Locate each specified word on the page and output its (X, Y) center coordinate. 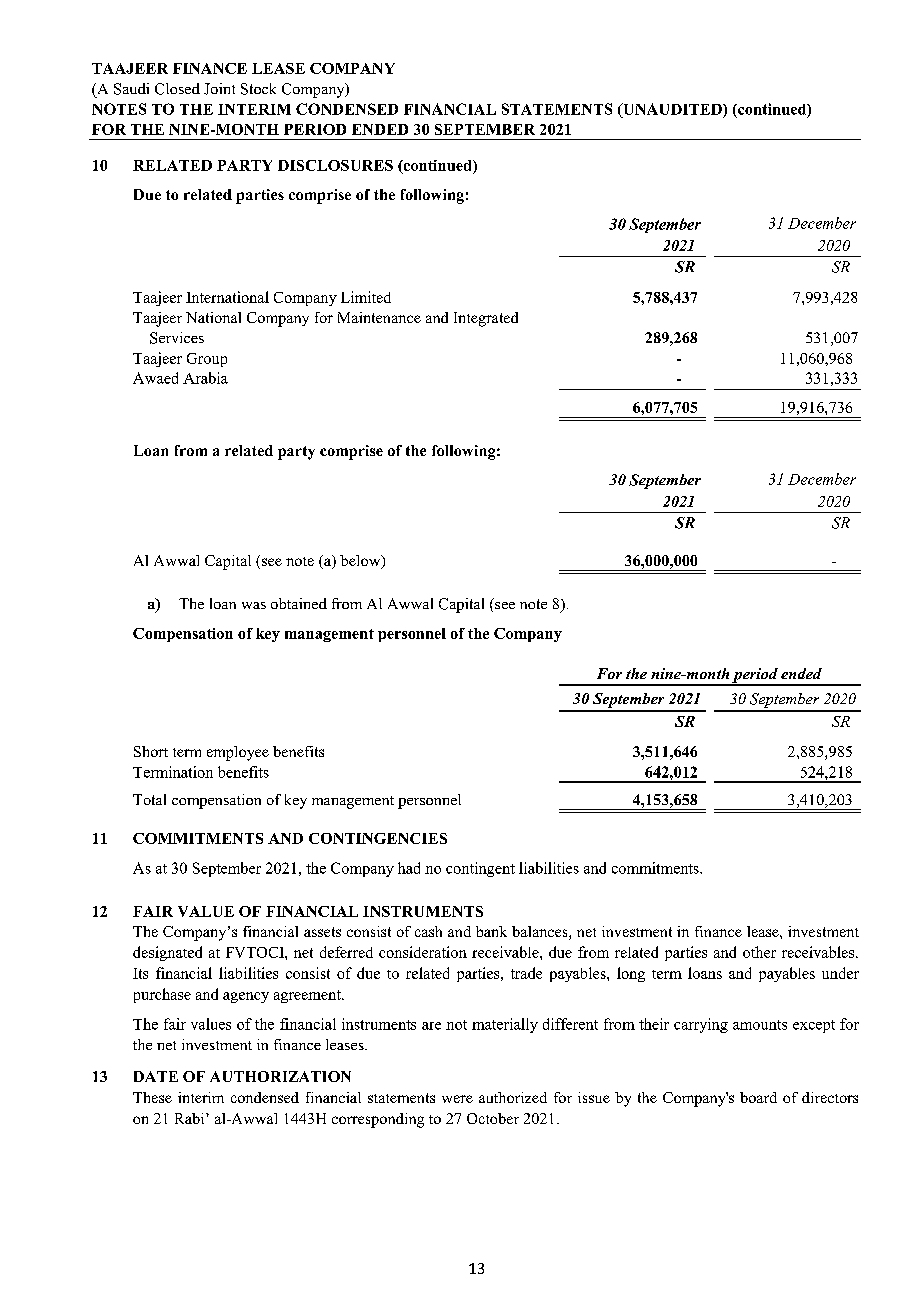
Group (207, 360)
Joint (219, 89)
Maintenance (379, 317)
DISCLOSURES (335, 165)
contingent (480, 869)
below (361, 562)
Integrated (486, 319)
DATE (156, 1076)
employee (238, 753)
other (759, 952)
